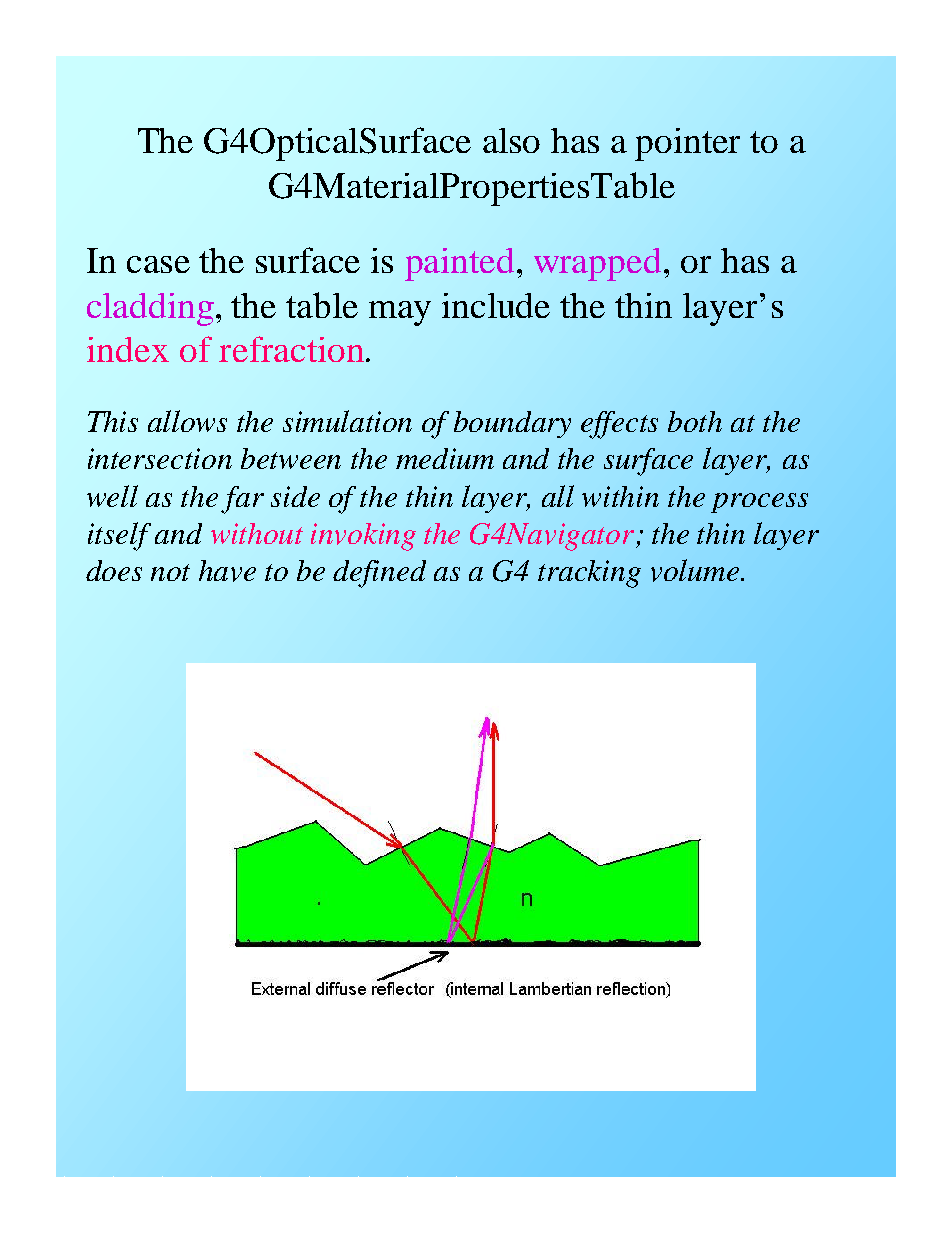  I want to click on not, so click(170, 572).
